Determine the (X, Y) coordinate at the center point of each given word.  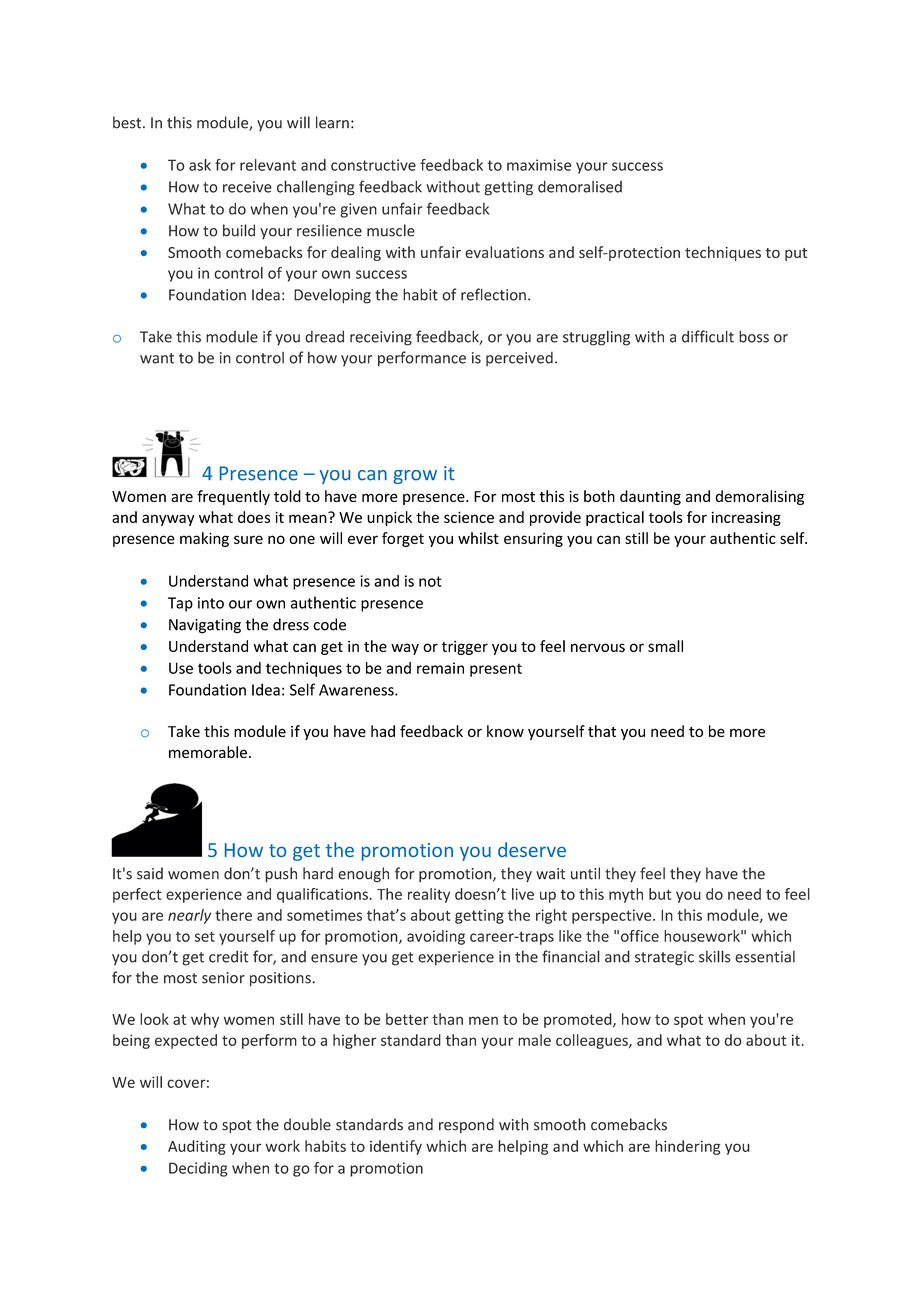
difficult (708, 336)
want (157, 358)
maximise (539, 165)
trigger (465, 647)
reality (429, 895)
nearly (189, 916)
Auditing (197, 1147)
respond (466, 1125)
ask (200, 165)
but (660, 894)
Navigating (205, 626)
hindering (687, 1147)
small (665, 646)
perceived (519, 359)
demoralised (580, 186)
